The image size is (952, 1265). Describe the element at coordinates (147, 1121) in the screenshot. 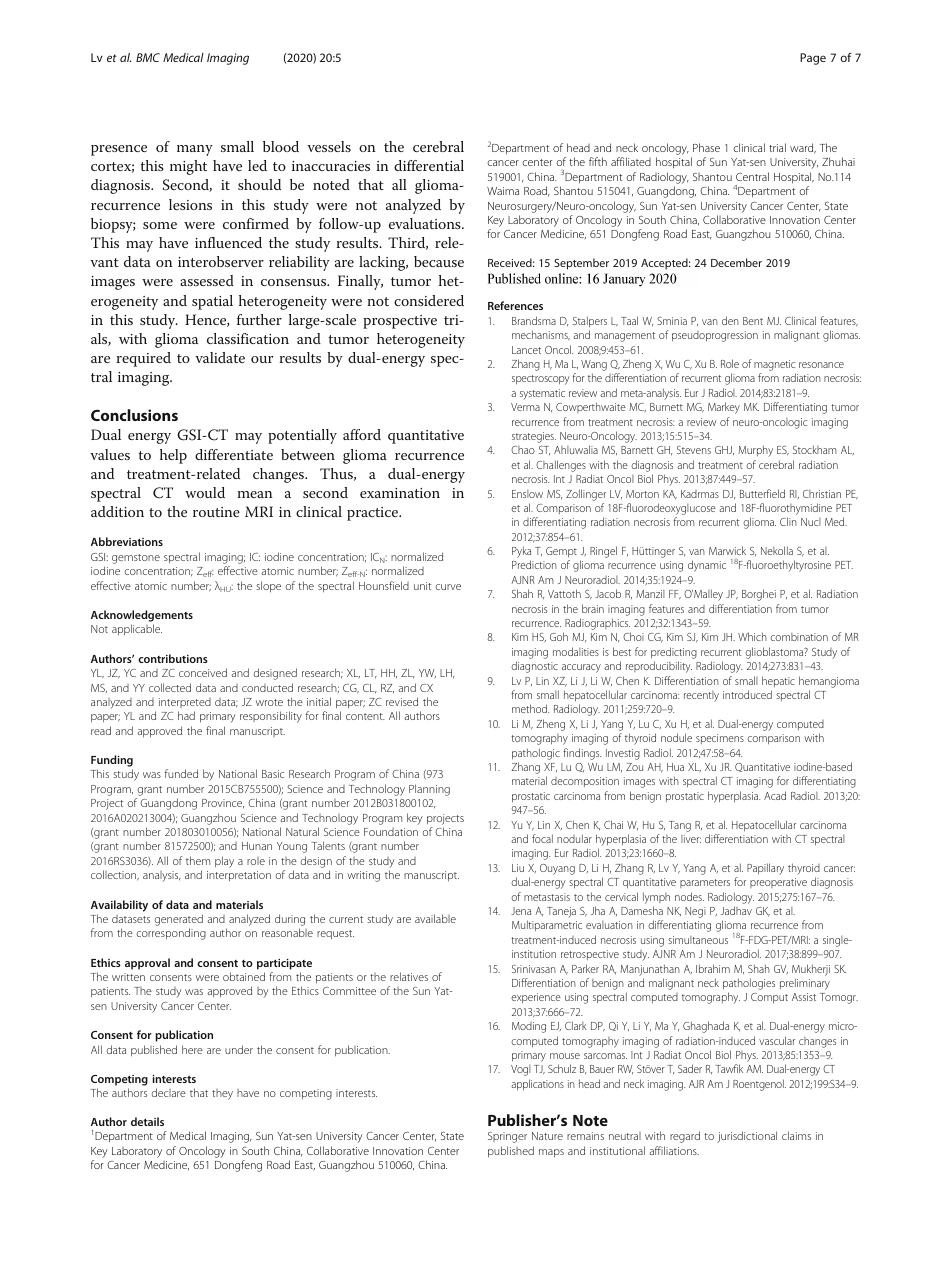

I see `details` at that location.
